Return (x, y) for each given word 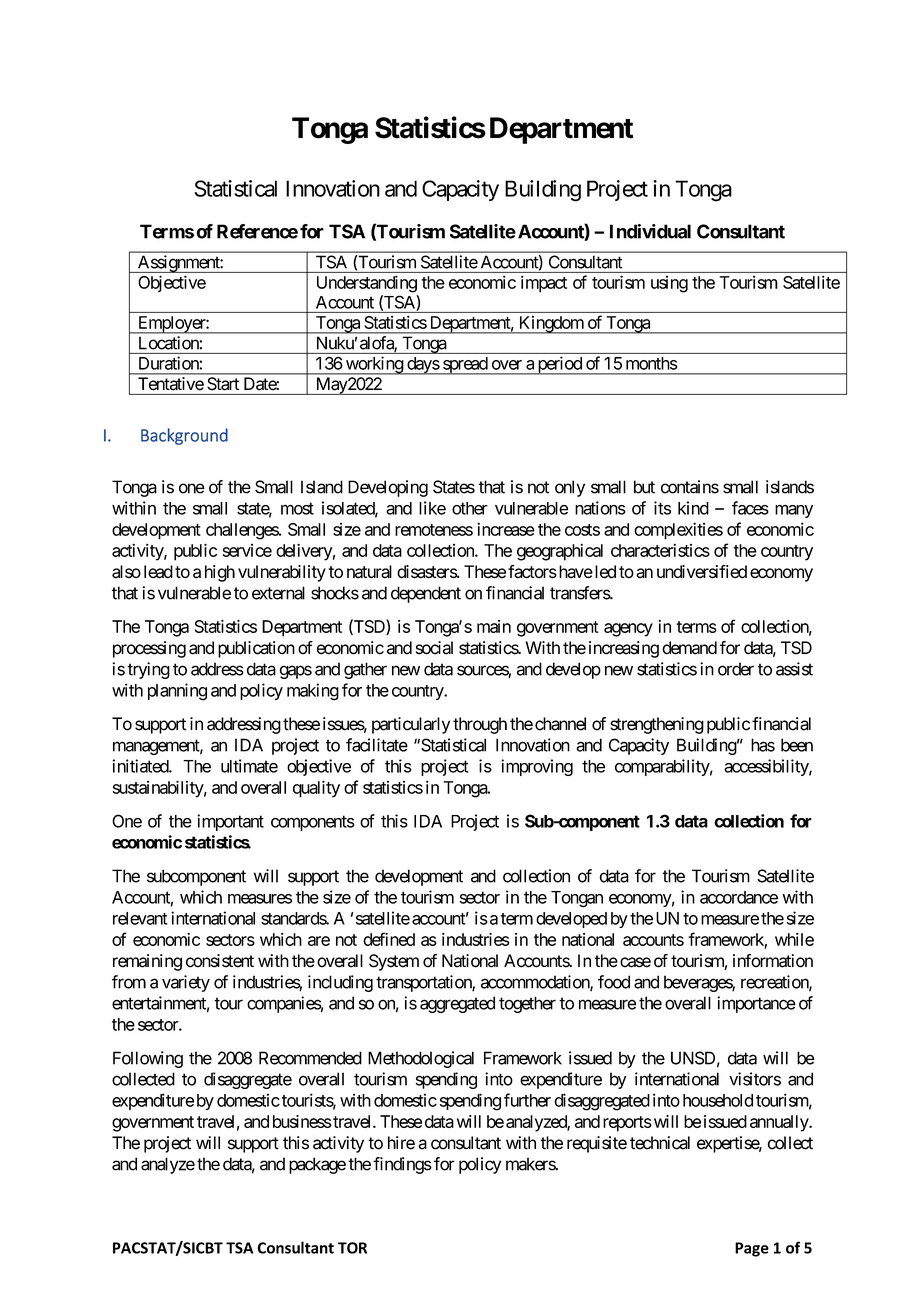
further (527, 1100)
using (669, 284)
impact (544, 284)
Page (752, 1249)
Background (184, 436)
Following (148, 1059)
